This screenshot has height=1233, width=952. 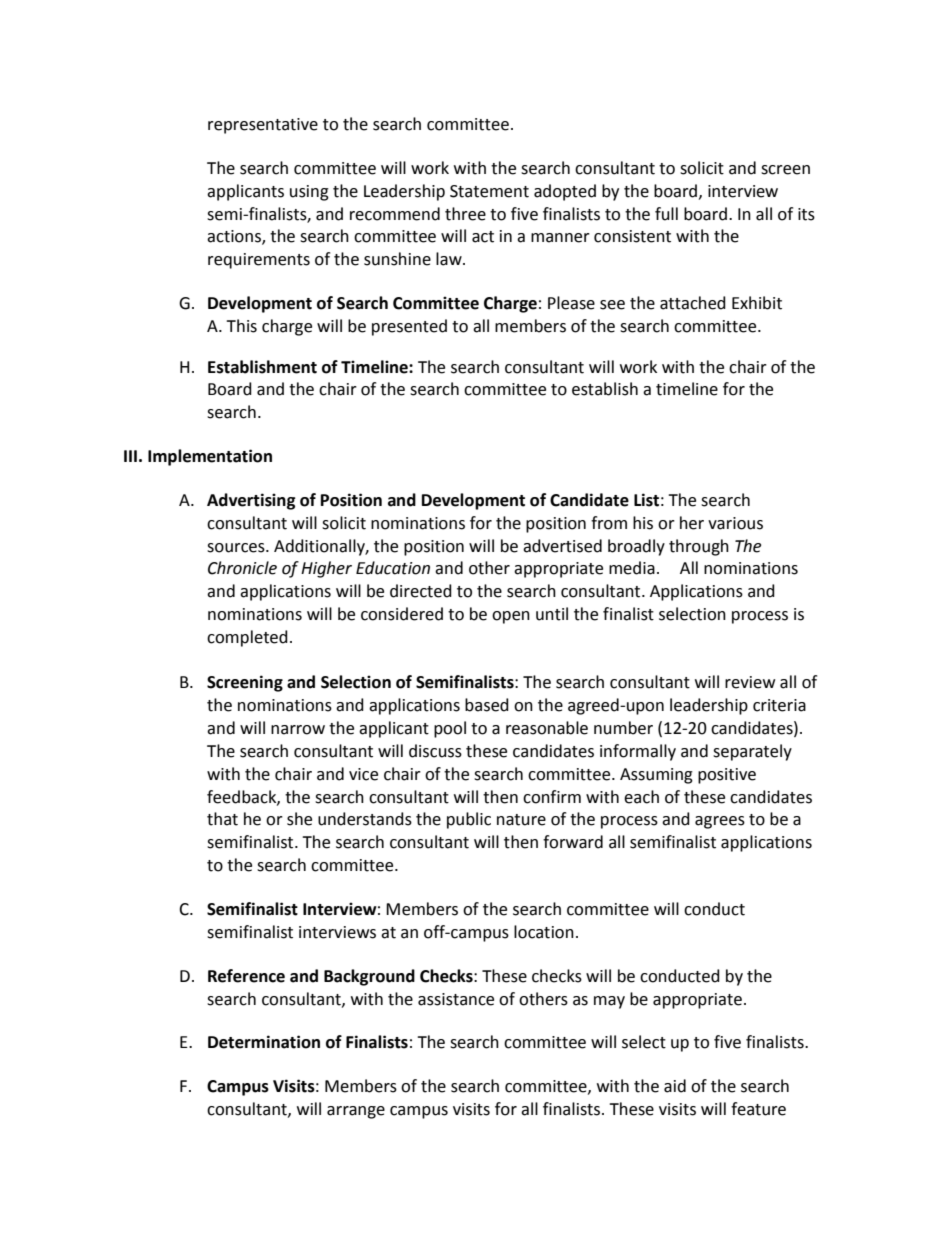 What do you see at coordinates (264, 1042) in the screenshot?
I see `Determination` at bounding box center [264, 1042].
